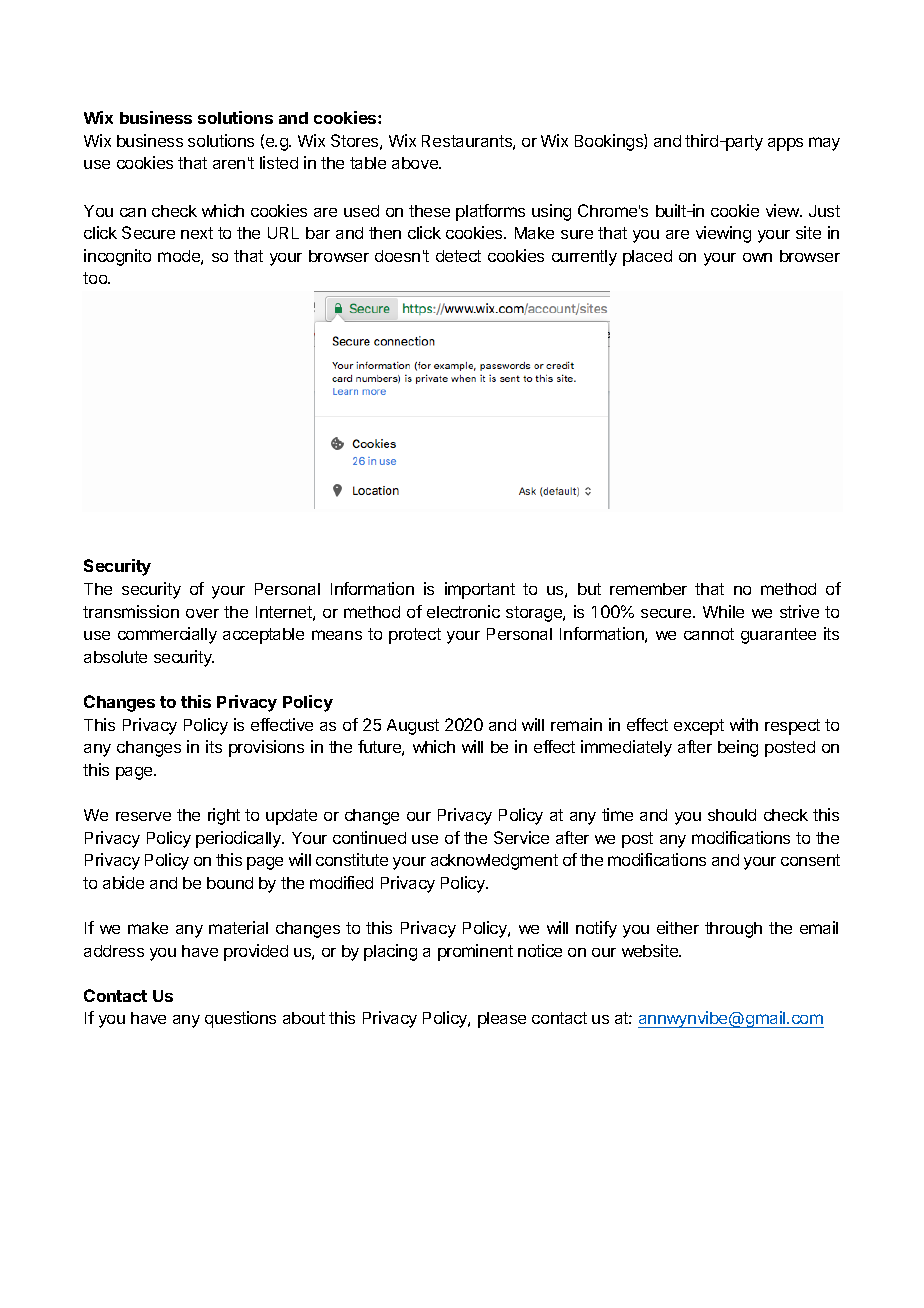 This page has width=924, height=1308. Describe the element at coordinates (732, 815) in the page. I see `should` at that location.
